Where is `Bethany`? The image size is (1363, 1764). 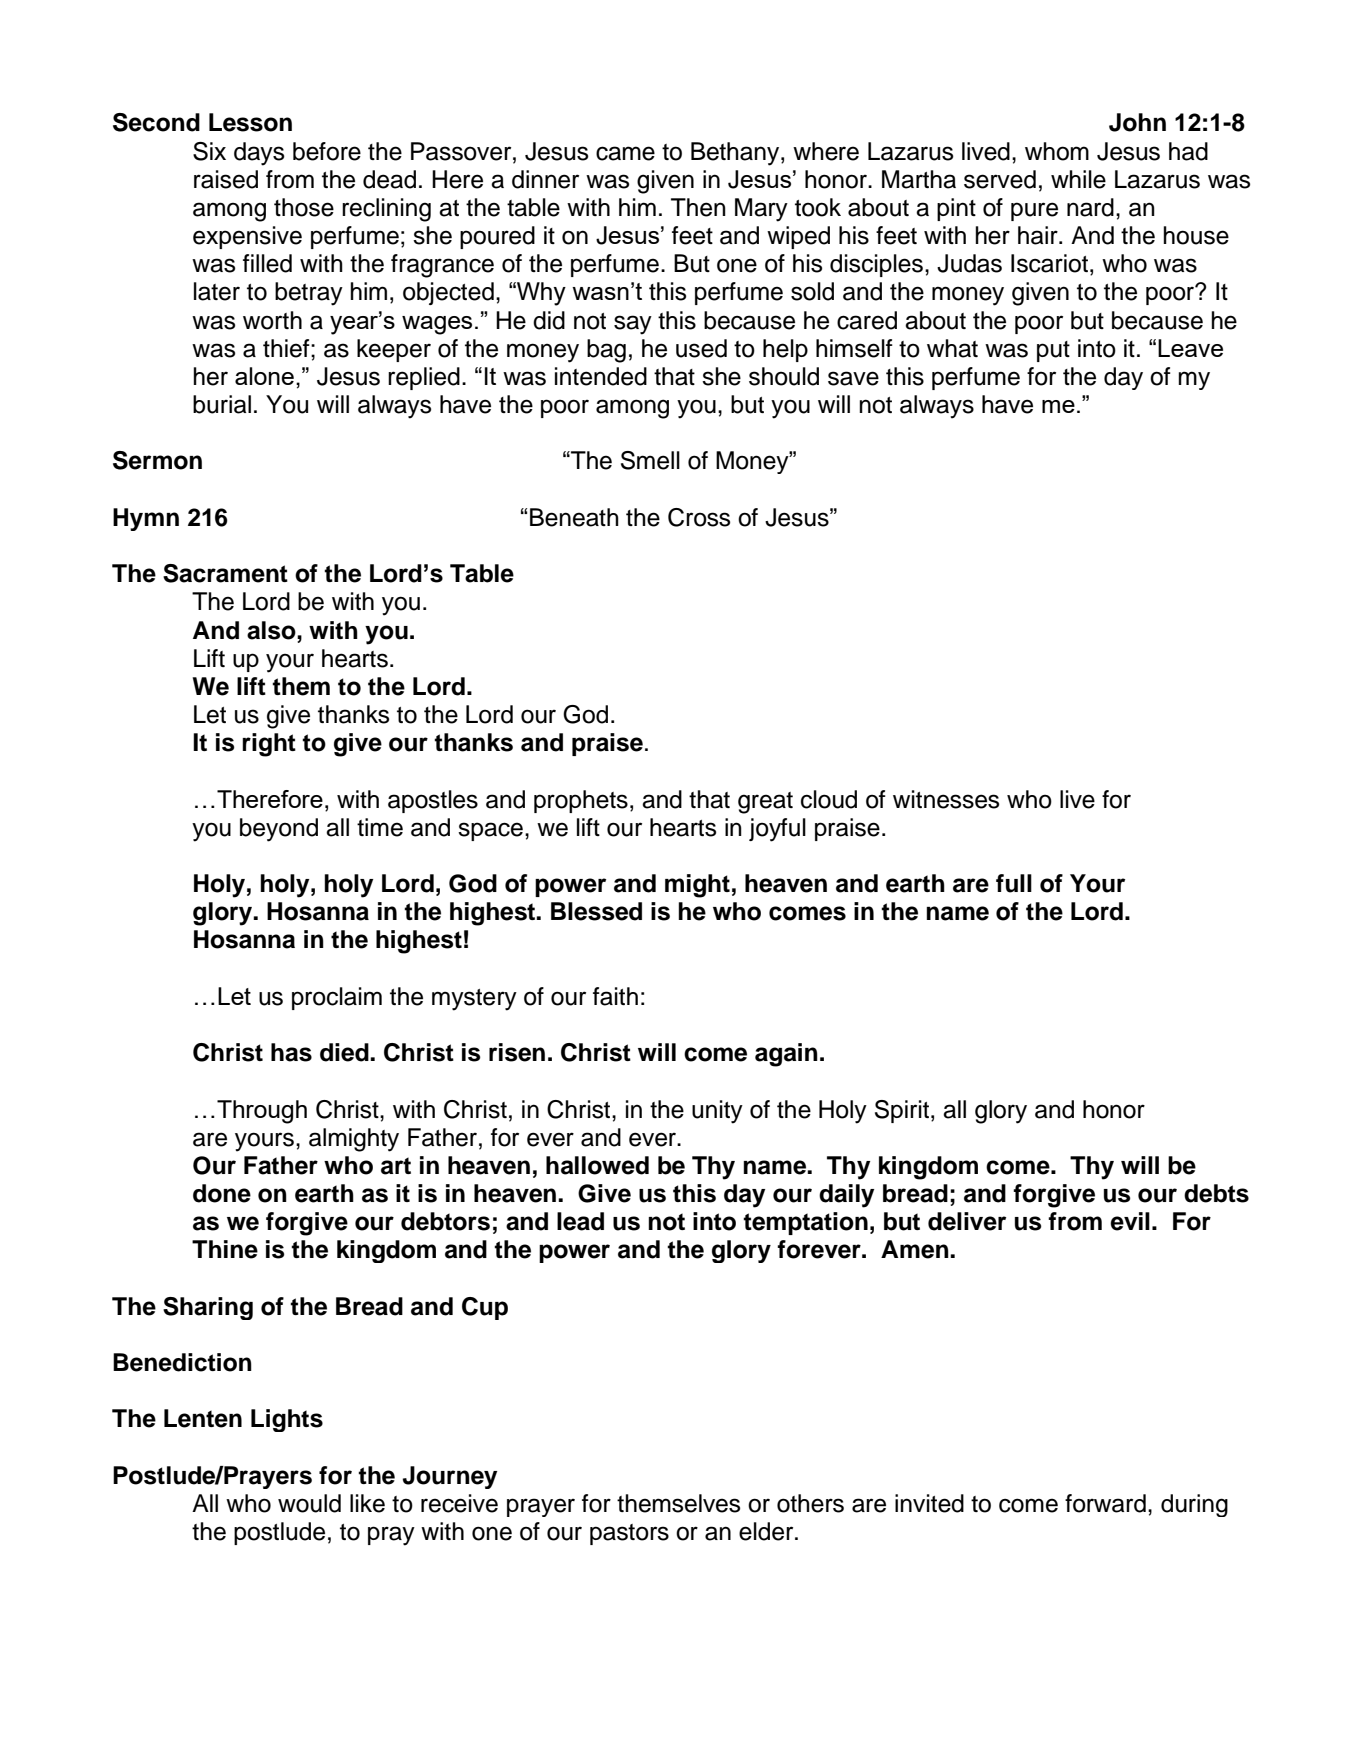
Bethany is located at coordinates (736, 154).
